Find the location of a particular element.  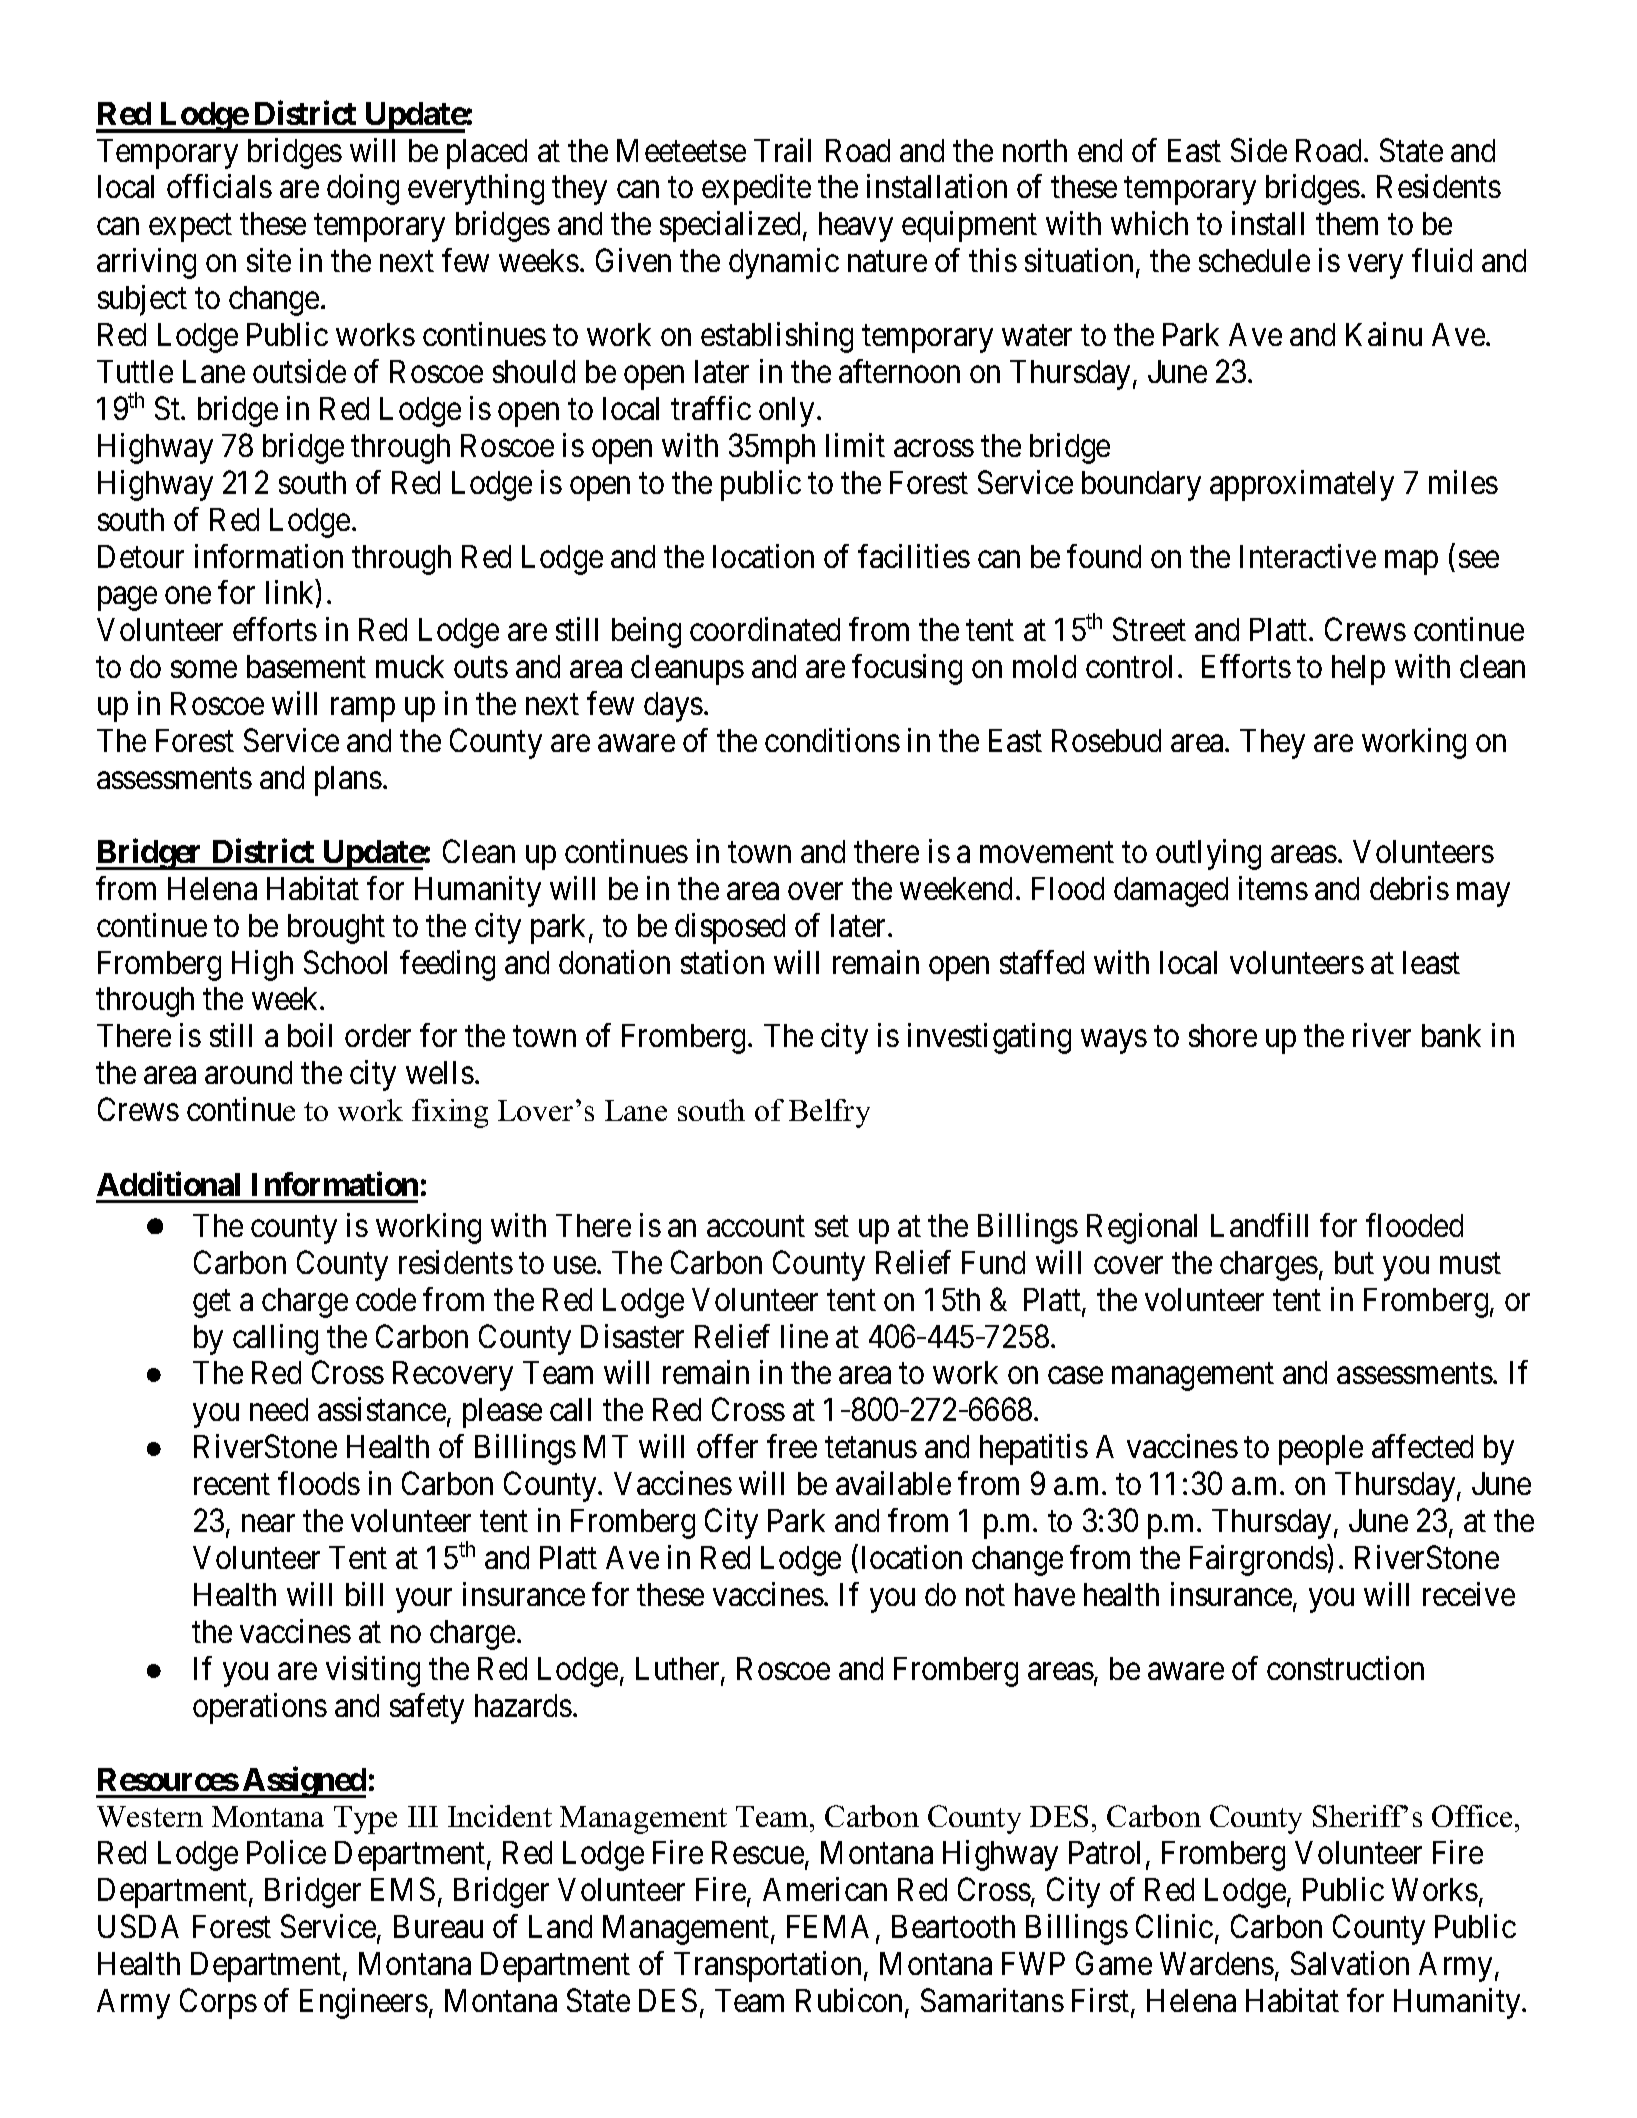

expedite is located at coordinates (756, 190).
